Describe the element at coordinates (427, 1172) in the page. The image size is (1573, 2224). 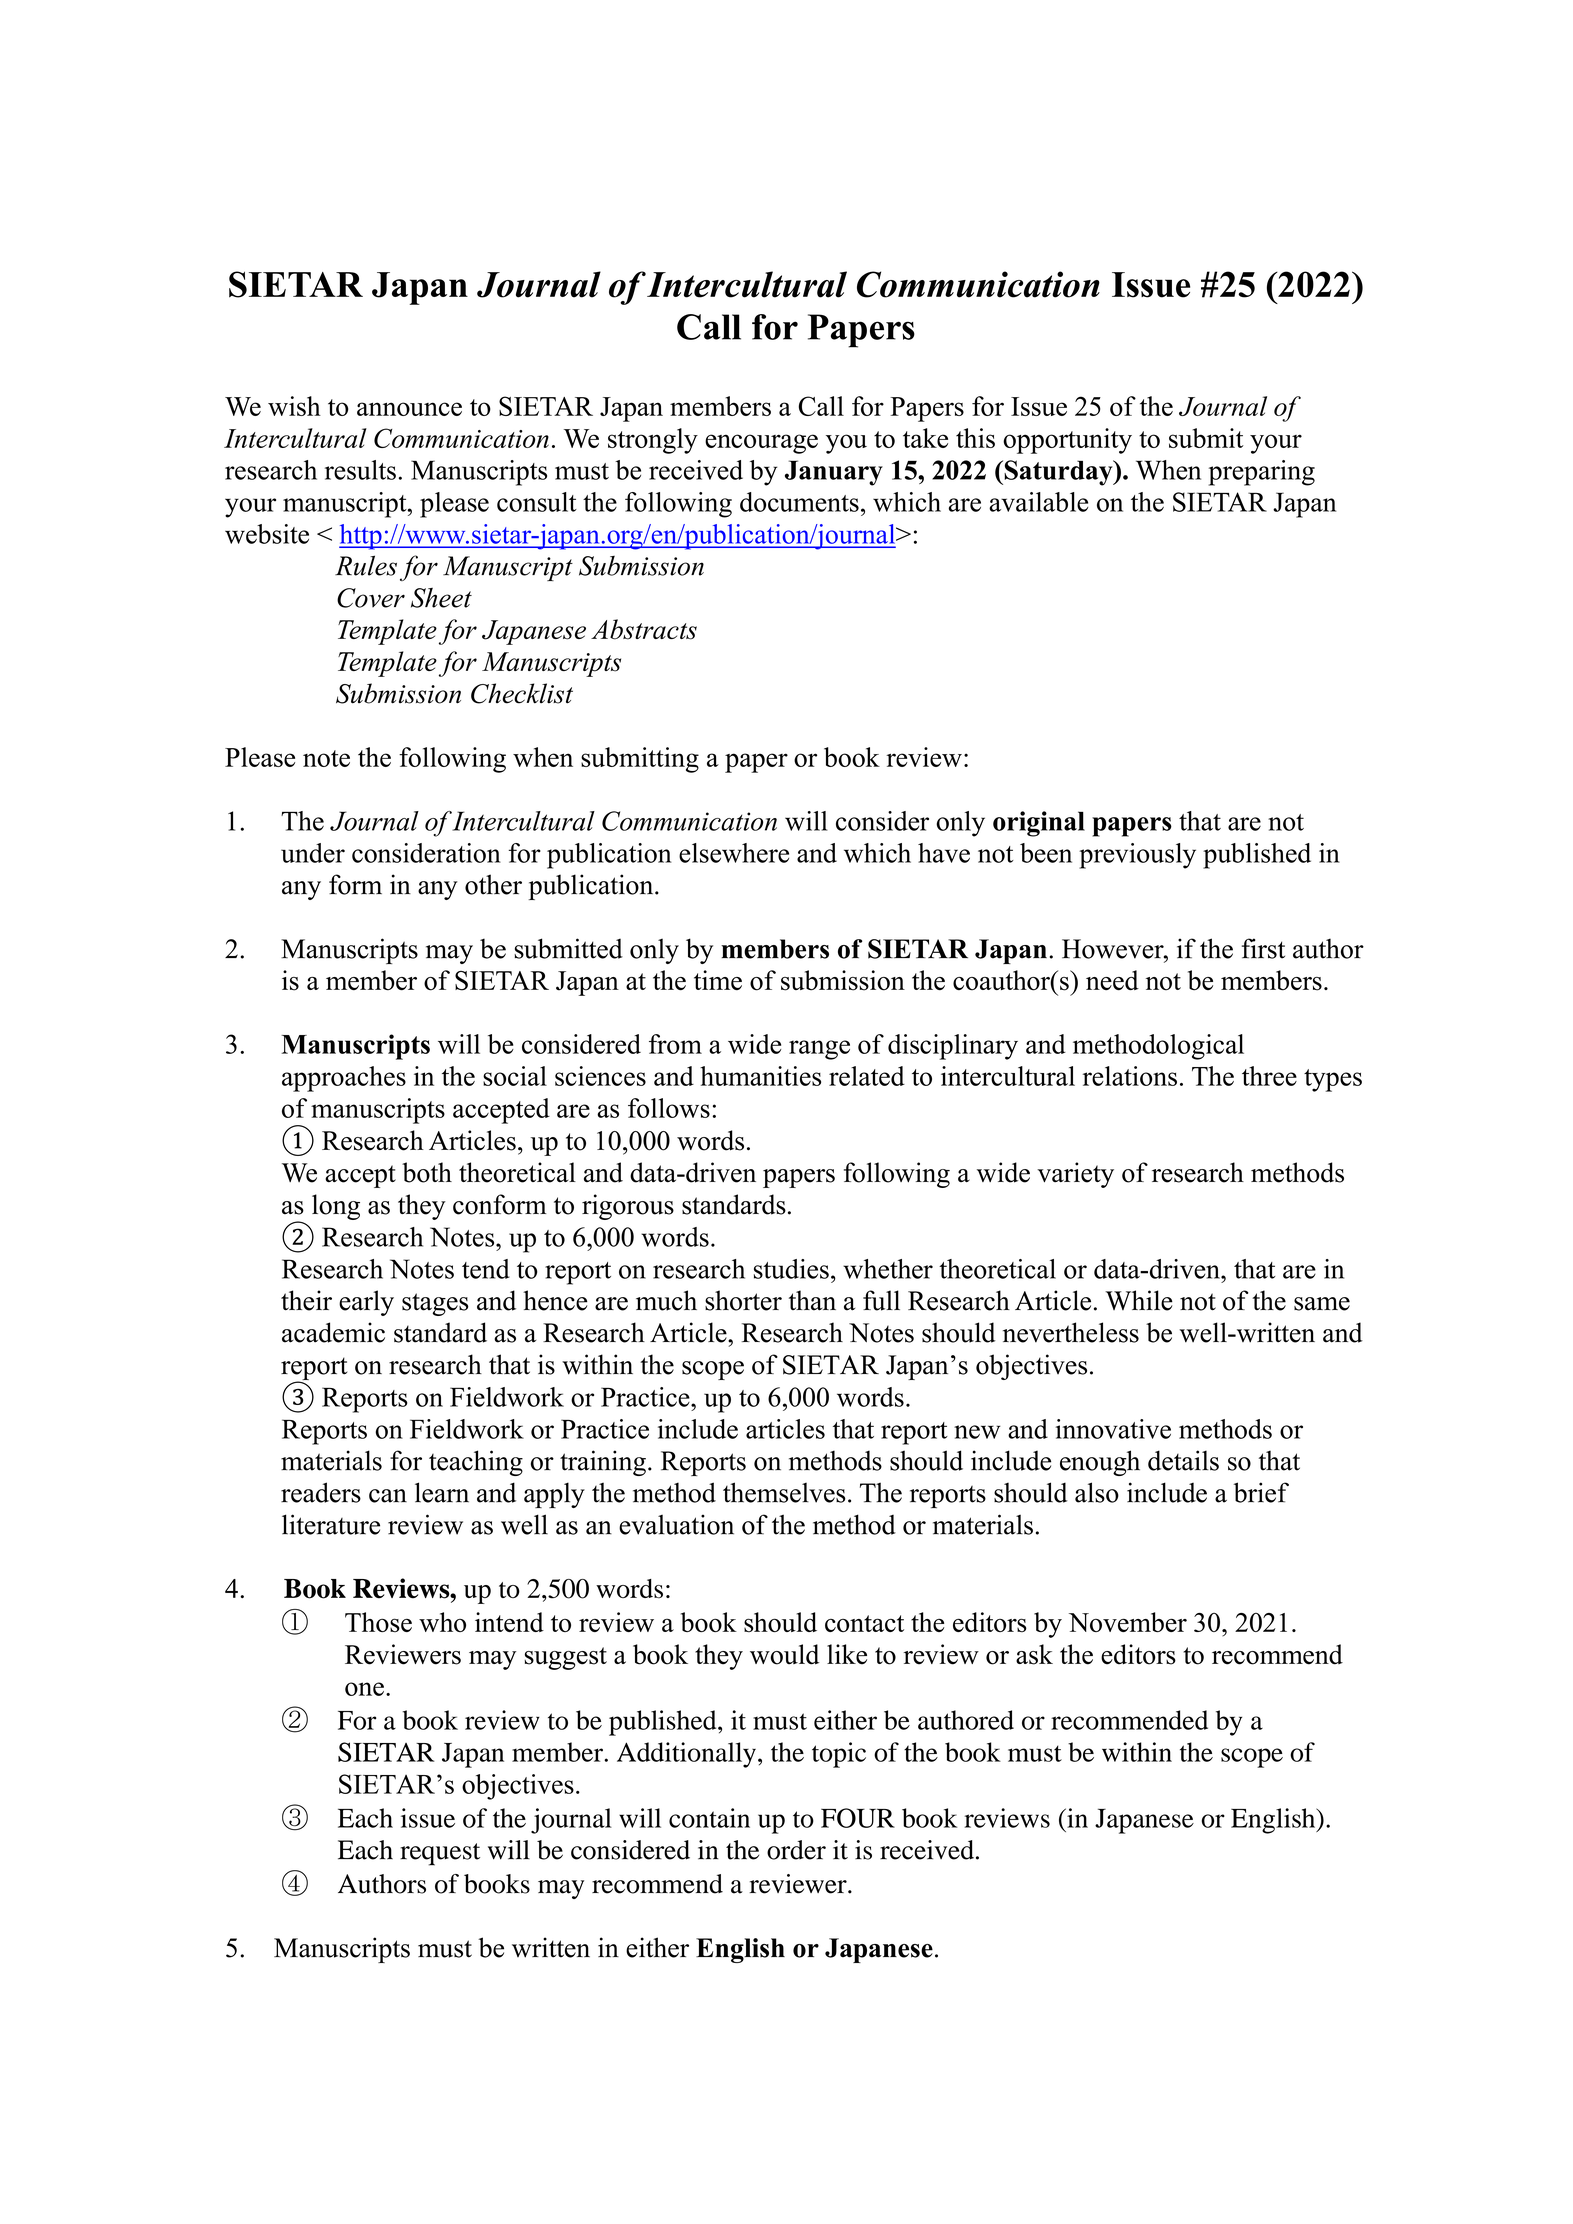
I see `both` at that location.
